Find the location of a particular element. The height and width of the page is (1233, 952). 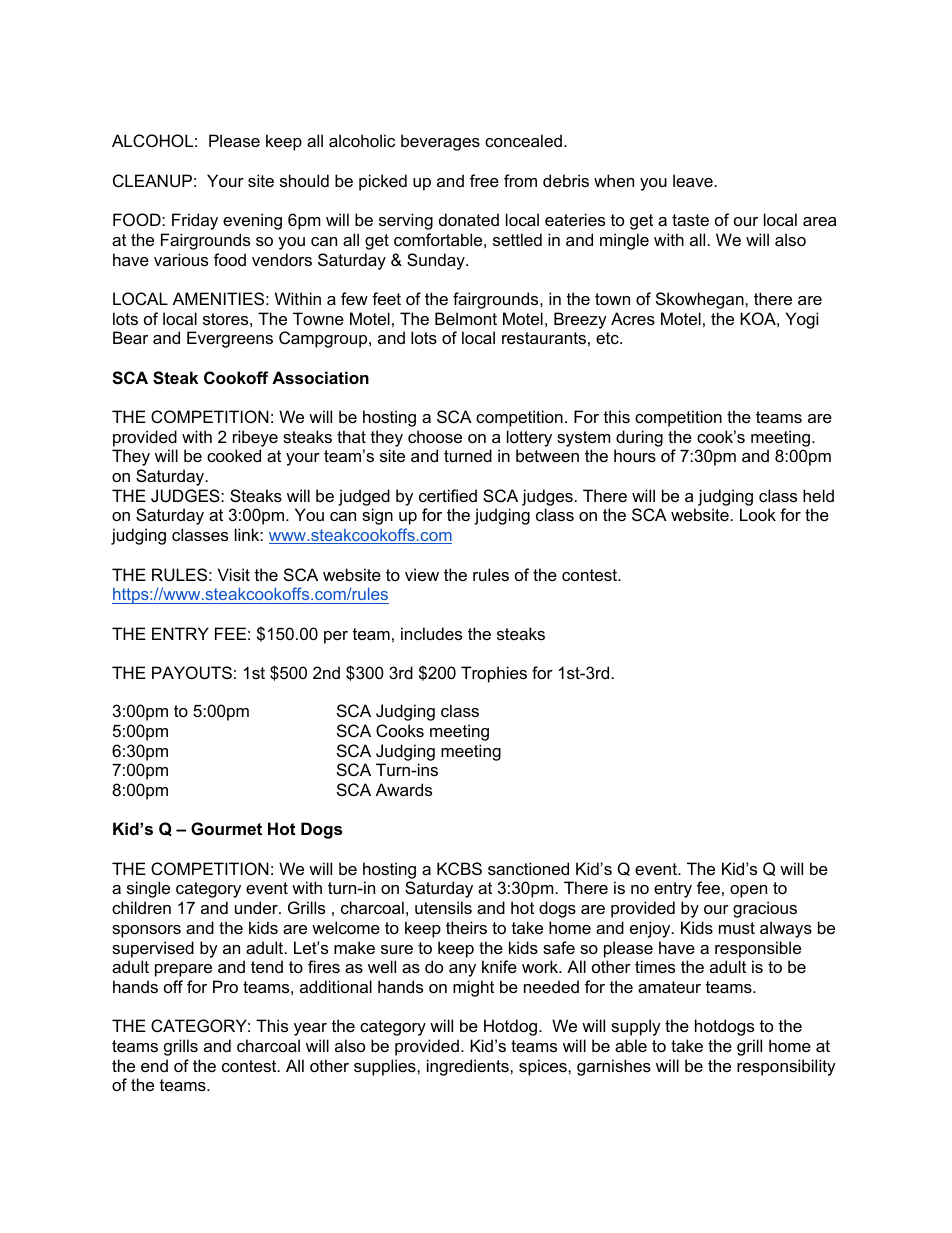

Friday is located at coordinates (195, 221).
